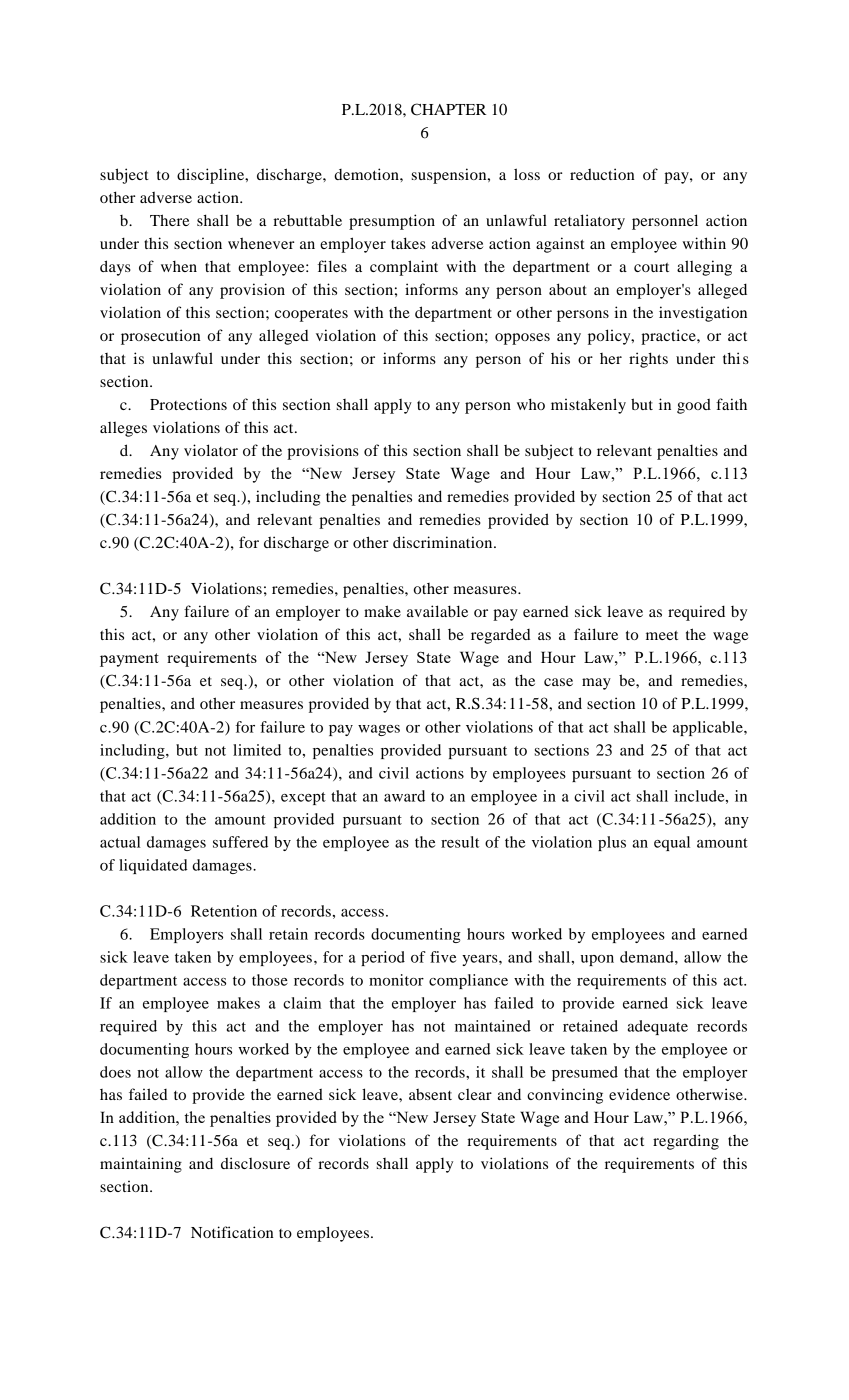 This document has height=1400, width=849. I want to click on reduction, so click(602, 174).
